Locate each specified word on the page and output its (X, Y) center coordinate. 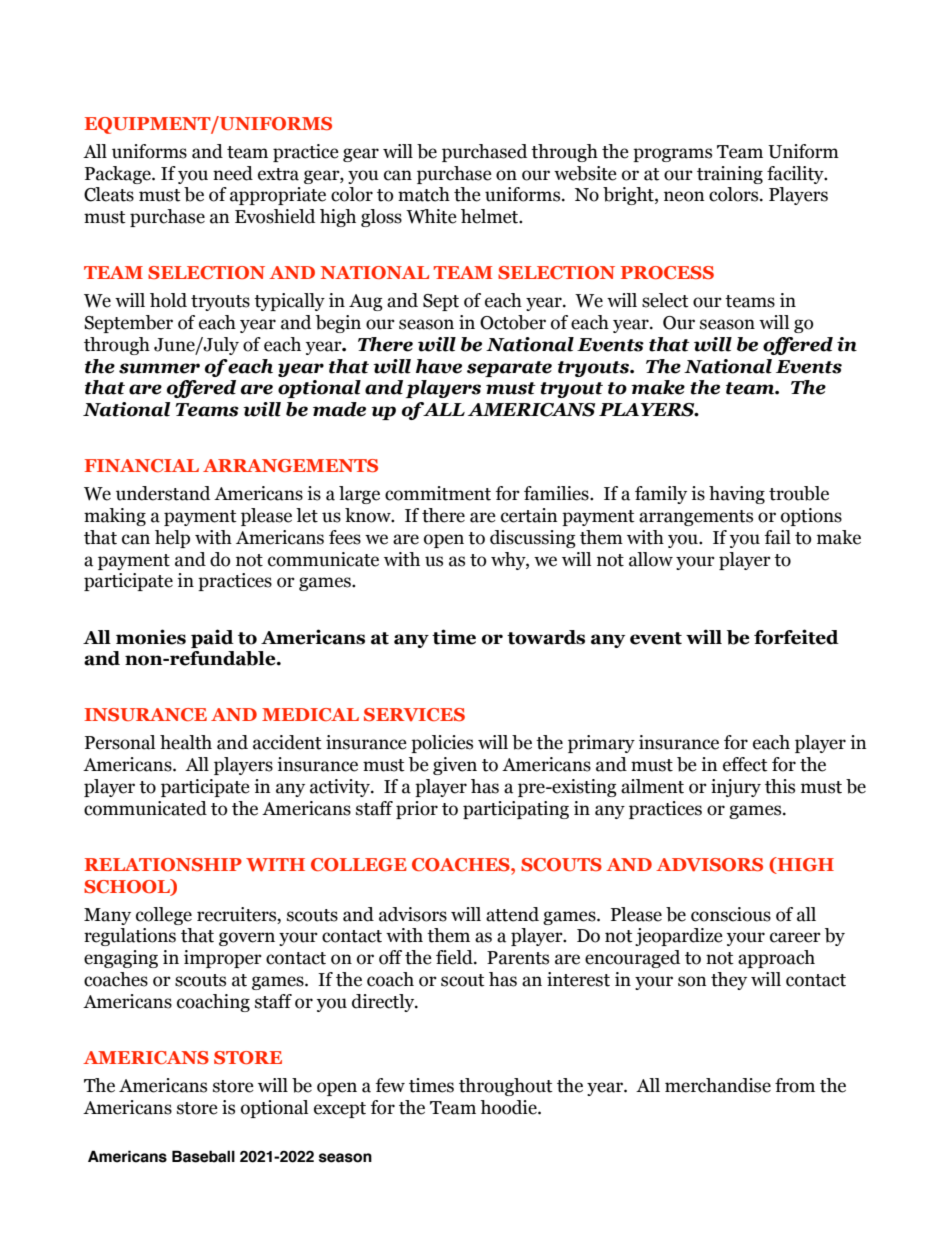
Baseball (203, 1156)
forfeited (796, 637)
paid (212, 638)
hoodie (509, 1107)
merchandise (718, 1085)
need (233, 173)
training (730, 175)
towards (546, 637)
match (424, 194)
